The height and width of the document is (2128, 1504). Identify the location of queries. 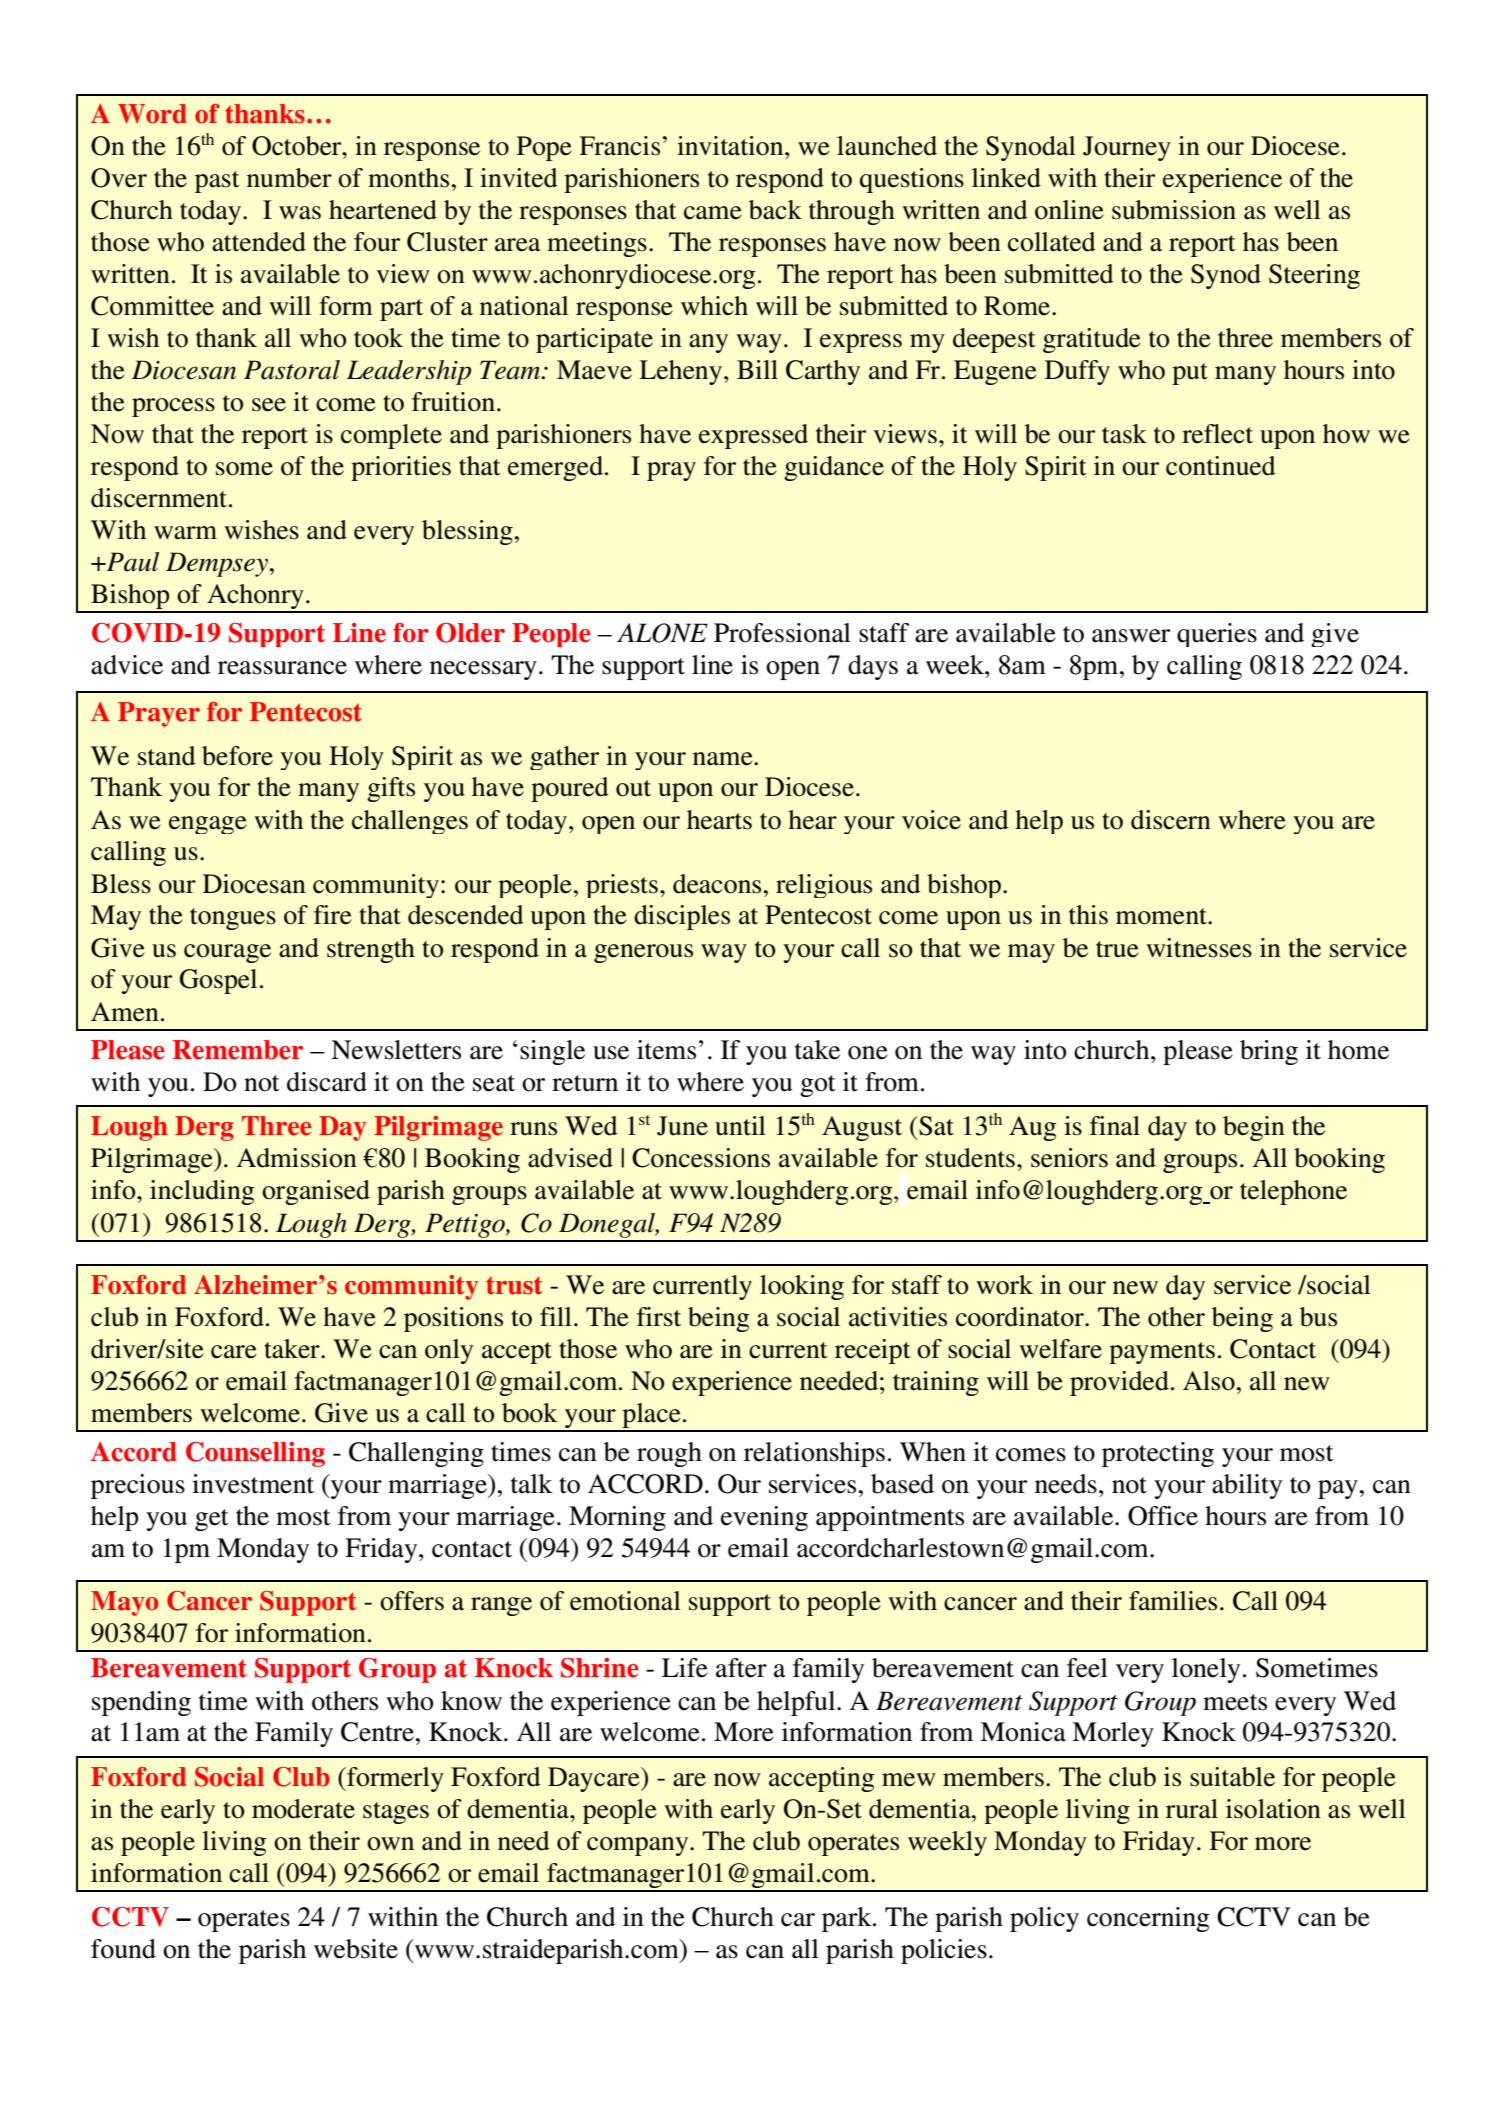
(1217, 635).
